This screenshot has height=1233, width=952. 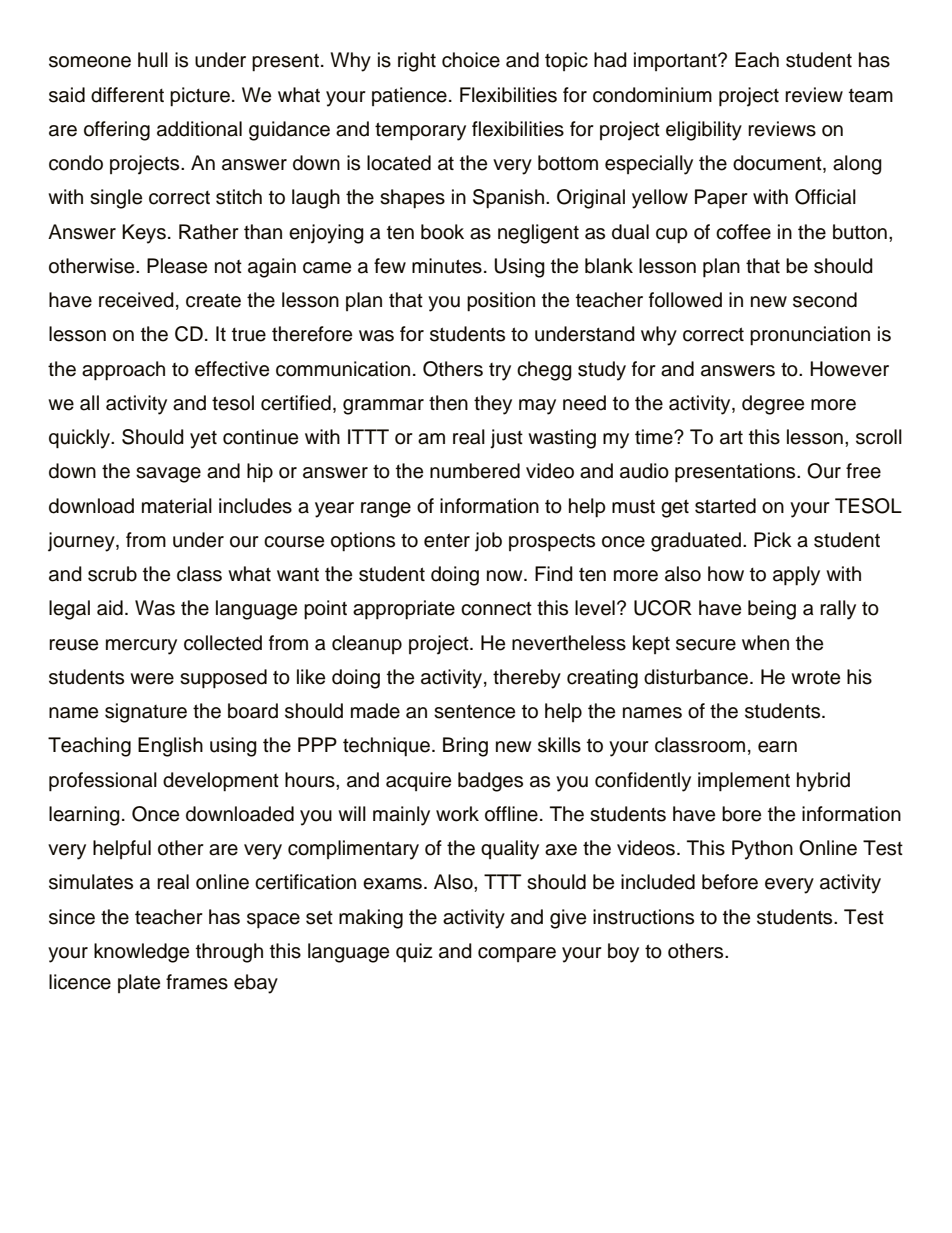 What do you see at coordinates (127, 95) in the screenshot?
I see `different` at bounding box center [127, 95].
